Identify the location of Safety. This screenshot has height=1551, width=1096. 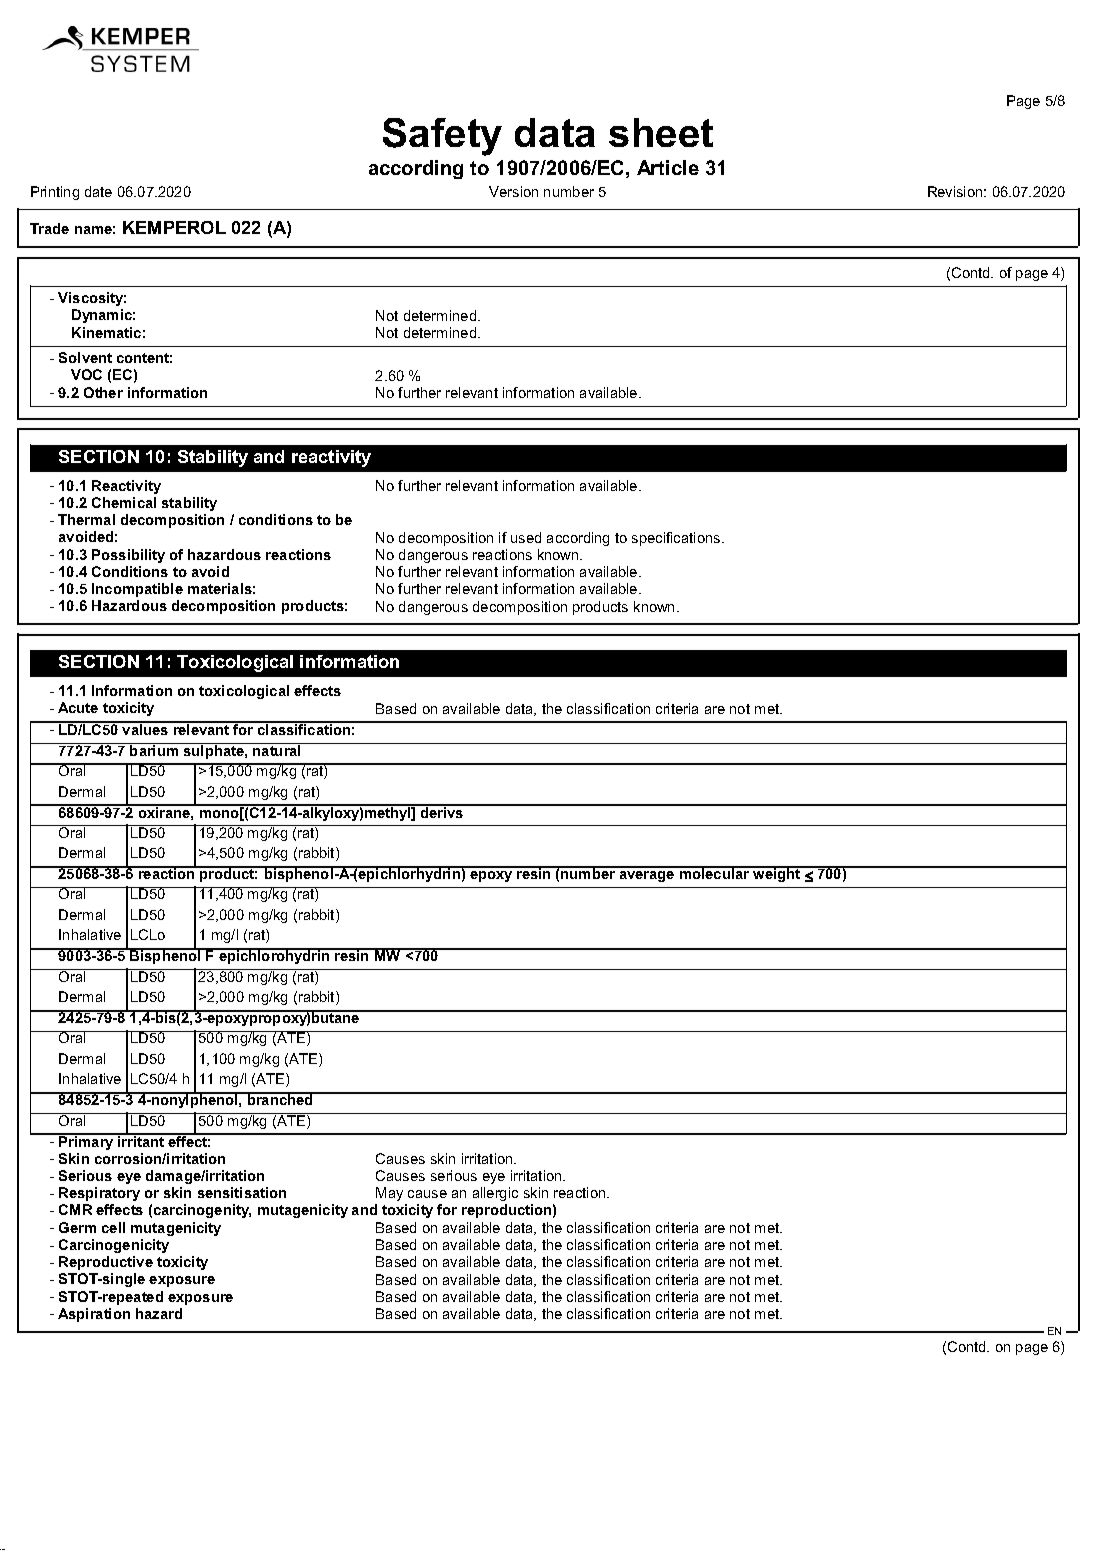
(442, 137).
